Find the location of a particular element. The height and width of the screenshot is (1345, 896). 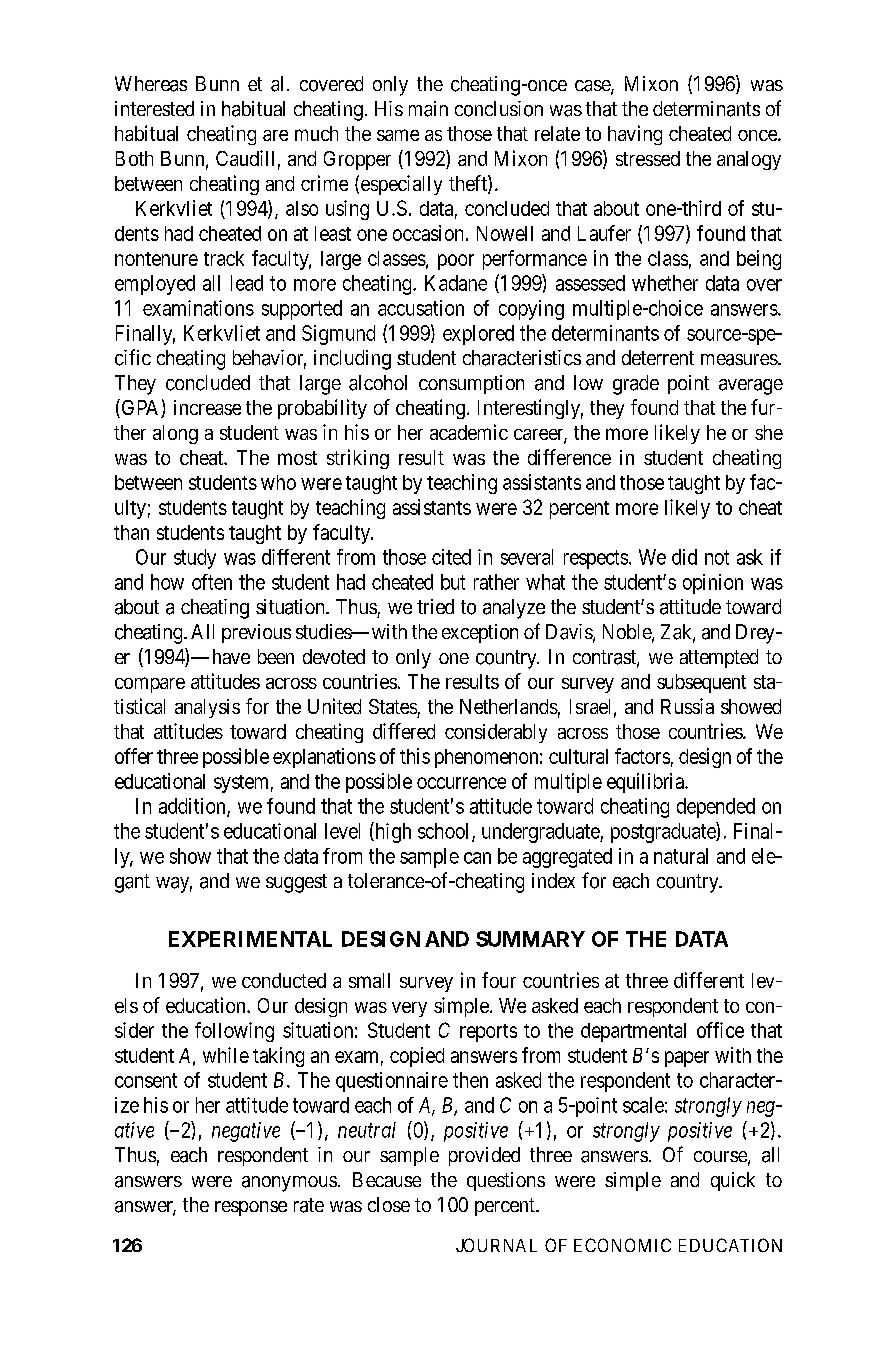

response is located at coordinates (251, 1208).
